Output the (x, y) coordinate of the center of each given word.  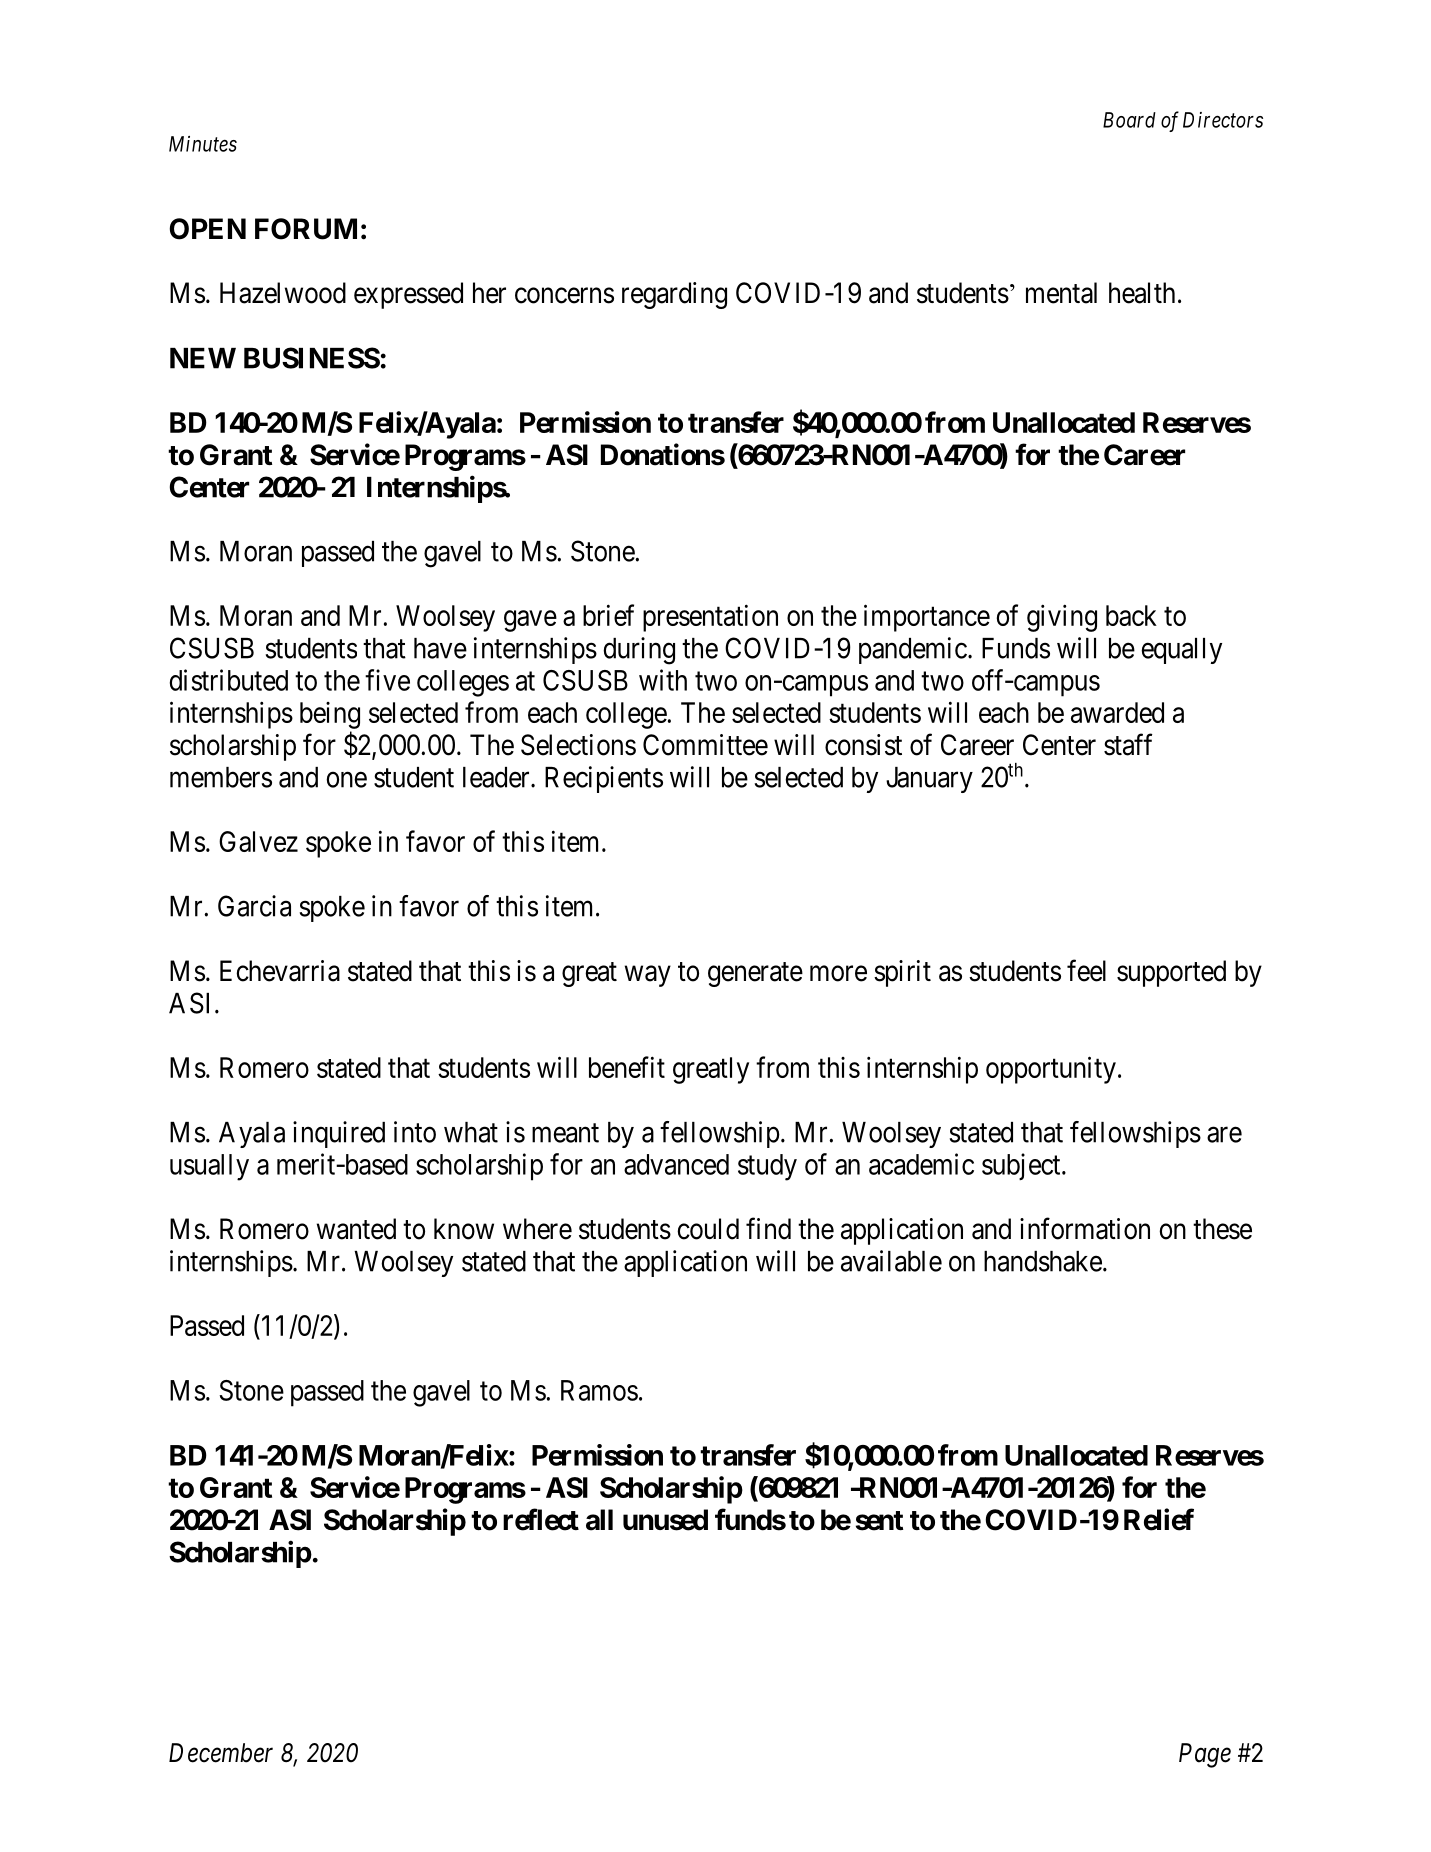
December (221, 1753)
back (1131, 615)
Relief (1159, 1519)
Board (1129, 120)
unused (665, 1520)
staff (1128, 744)
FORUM (306, 229)
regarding (674, 295)
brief (608, 615)
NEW (203, 358)
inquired (339, 1134)
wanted (356, 1229)
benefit (627, 1067)
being (330, 715)
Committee (705, 745)
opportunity (1051, 1070)
